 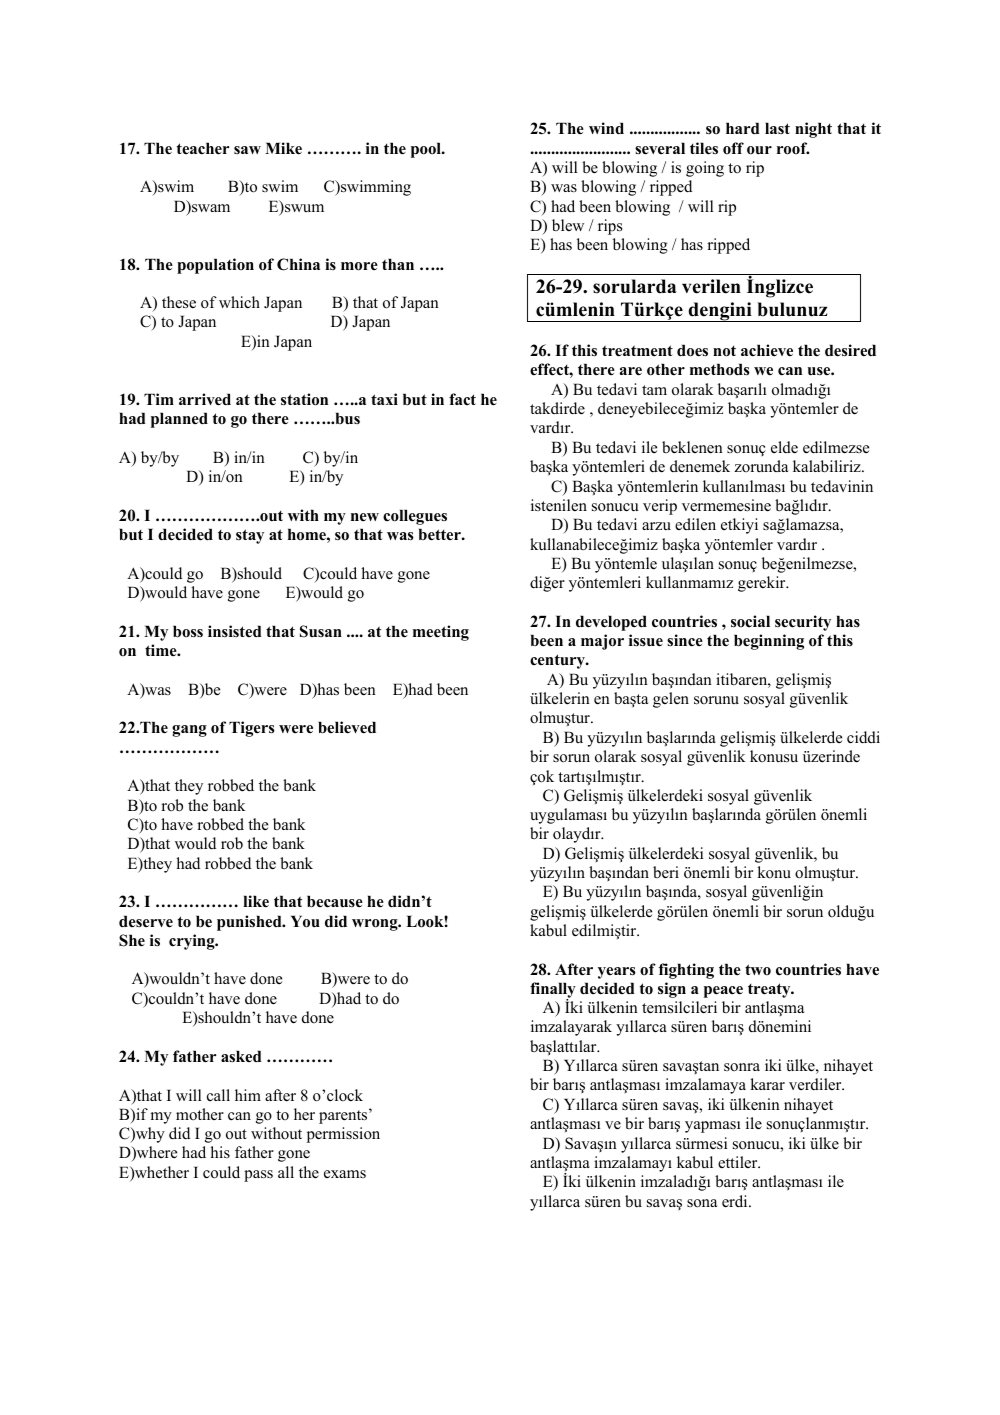 What do you see at coordinates (462, 399) in the document?
I see `fact` at bounding box center [462, 399].
